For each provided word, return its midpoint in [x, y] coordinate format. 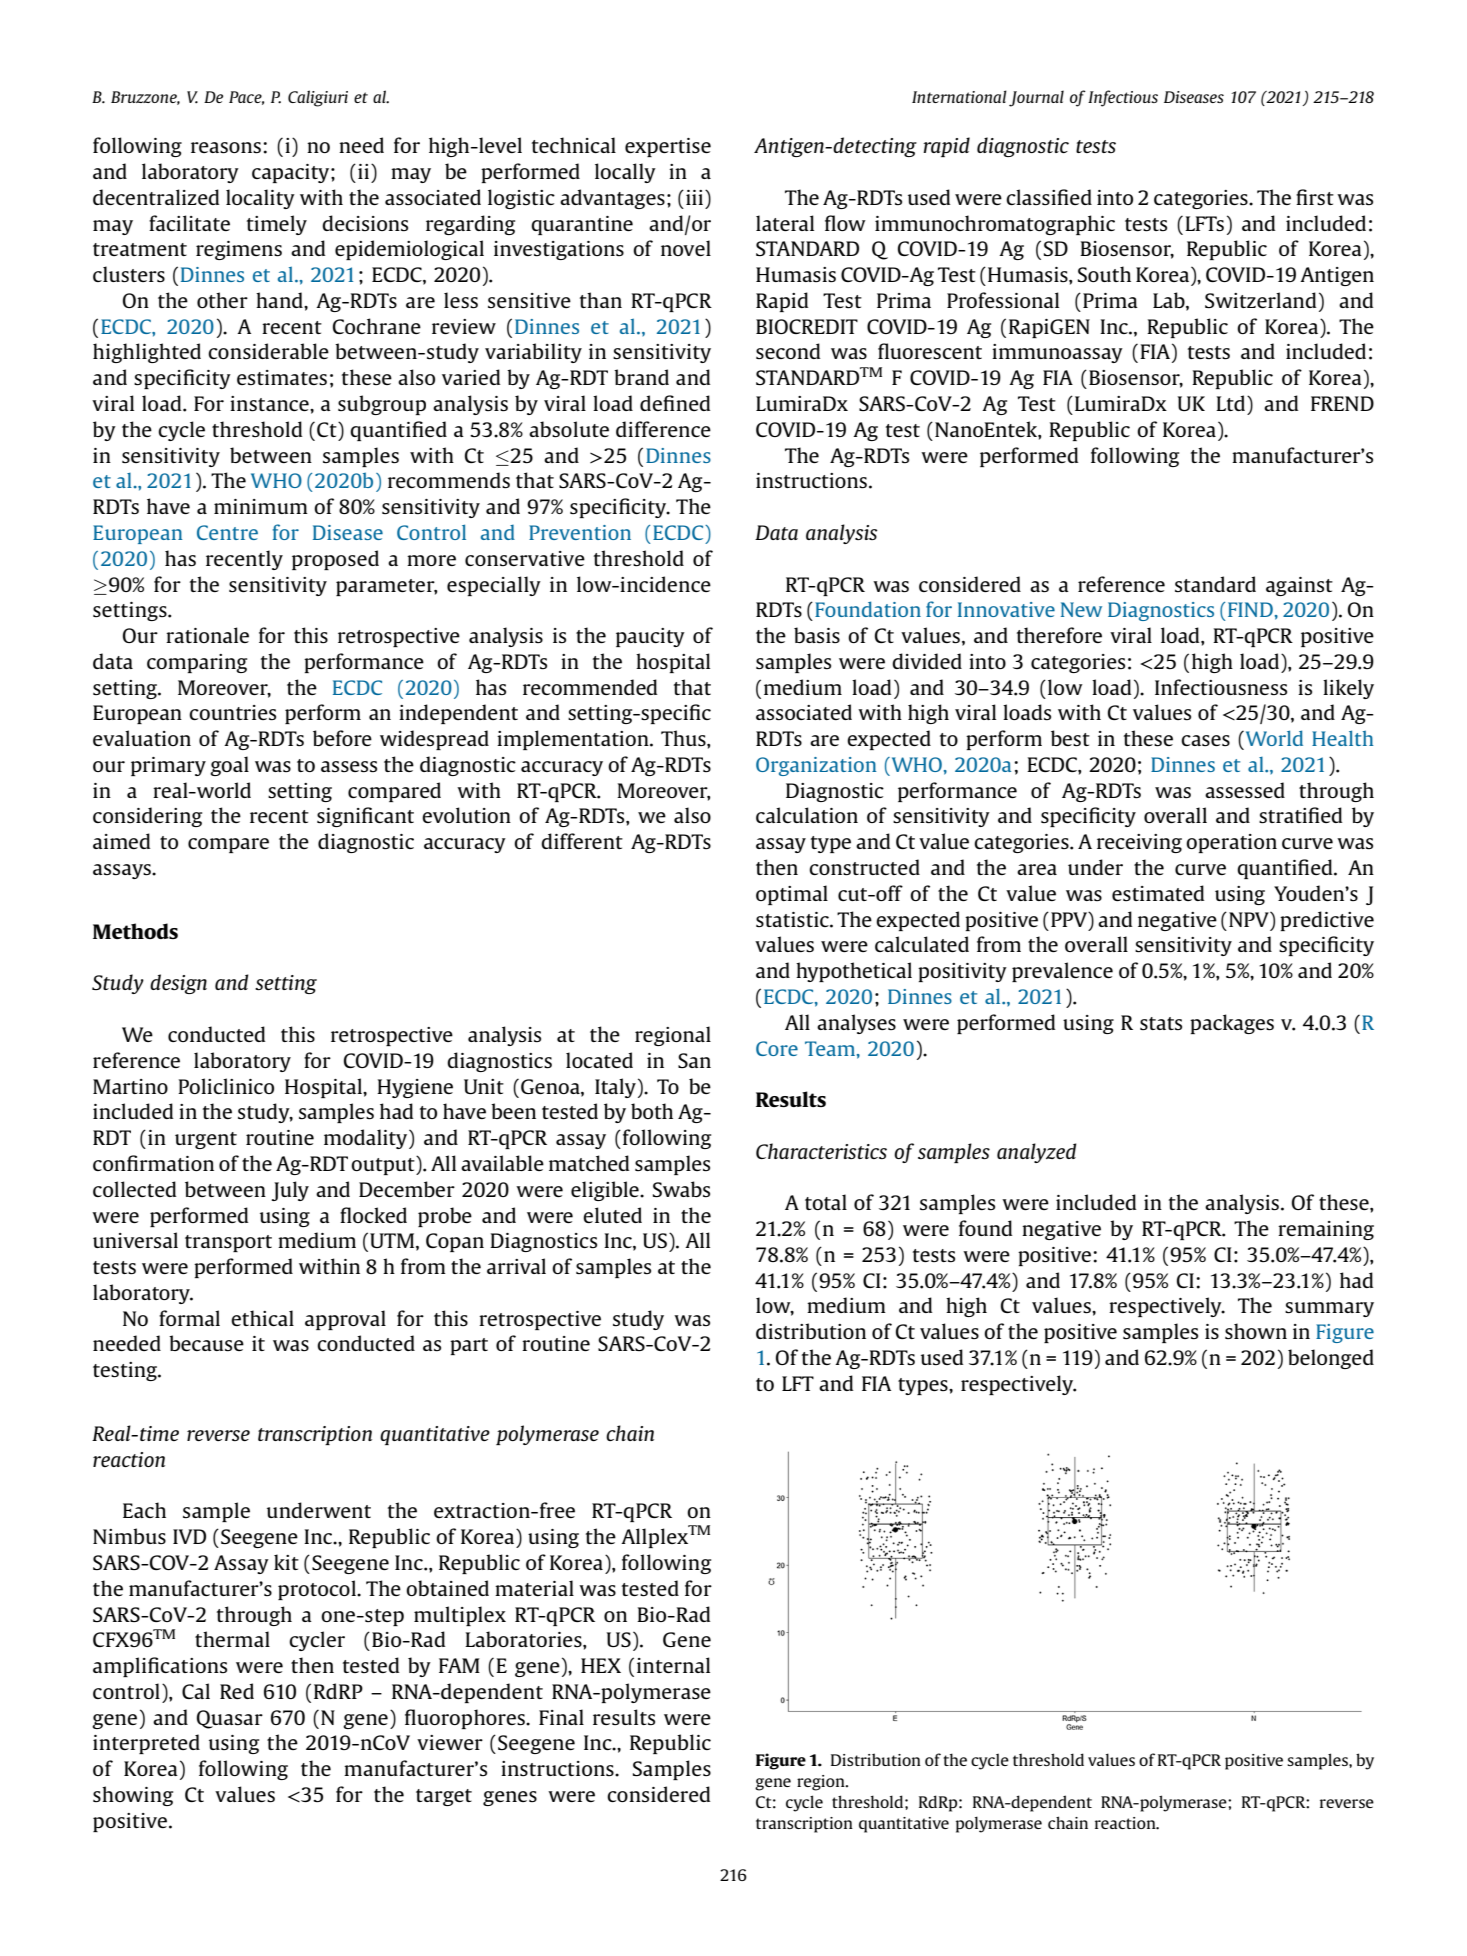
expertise [668, 147]
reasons [226, 147]
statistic [793, 919]
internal [673, 1665]
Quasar [230, 1719]
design [178, 984]
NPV [1250, 919]
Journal [1036, 98]
